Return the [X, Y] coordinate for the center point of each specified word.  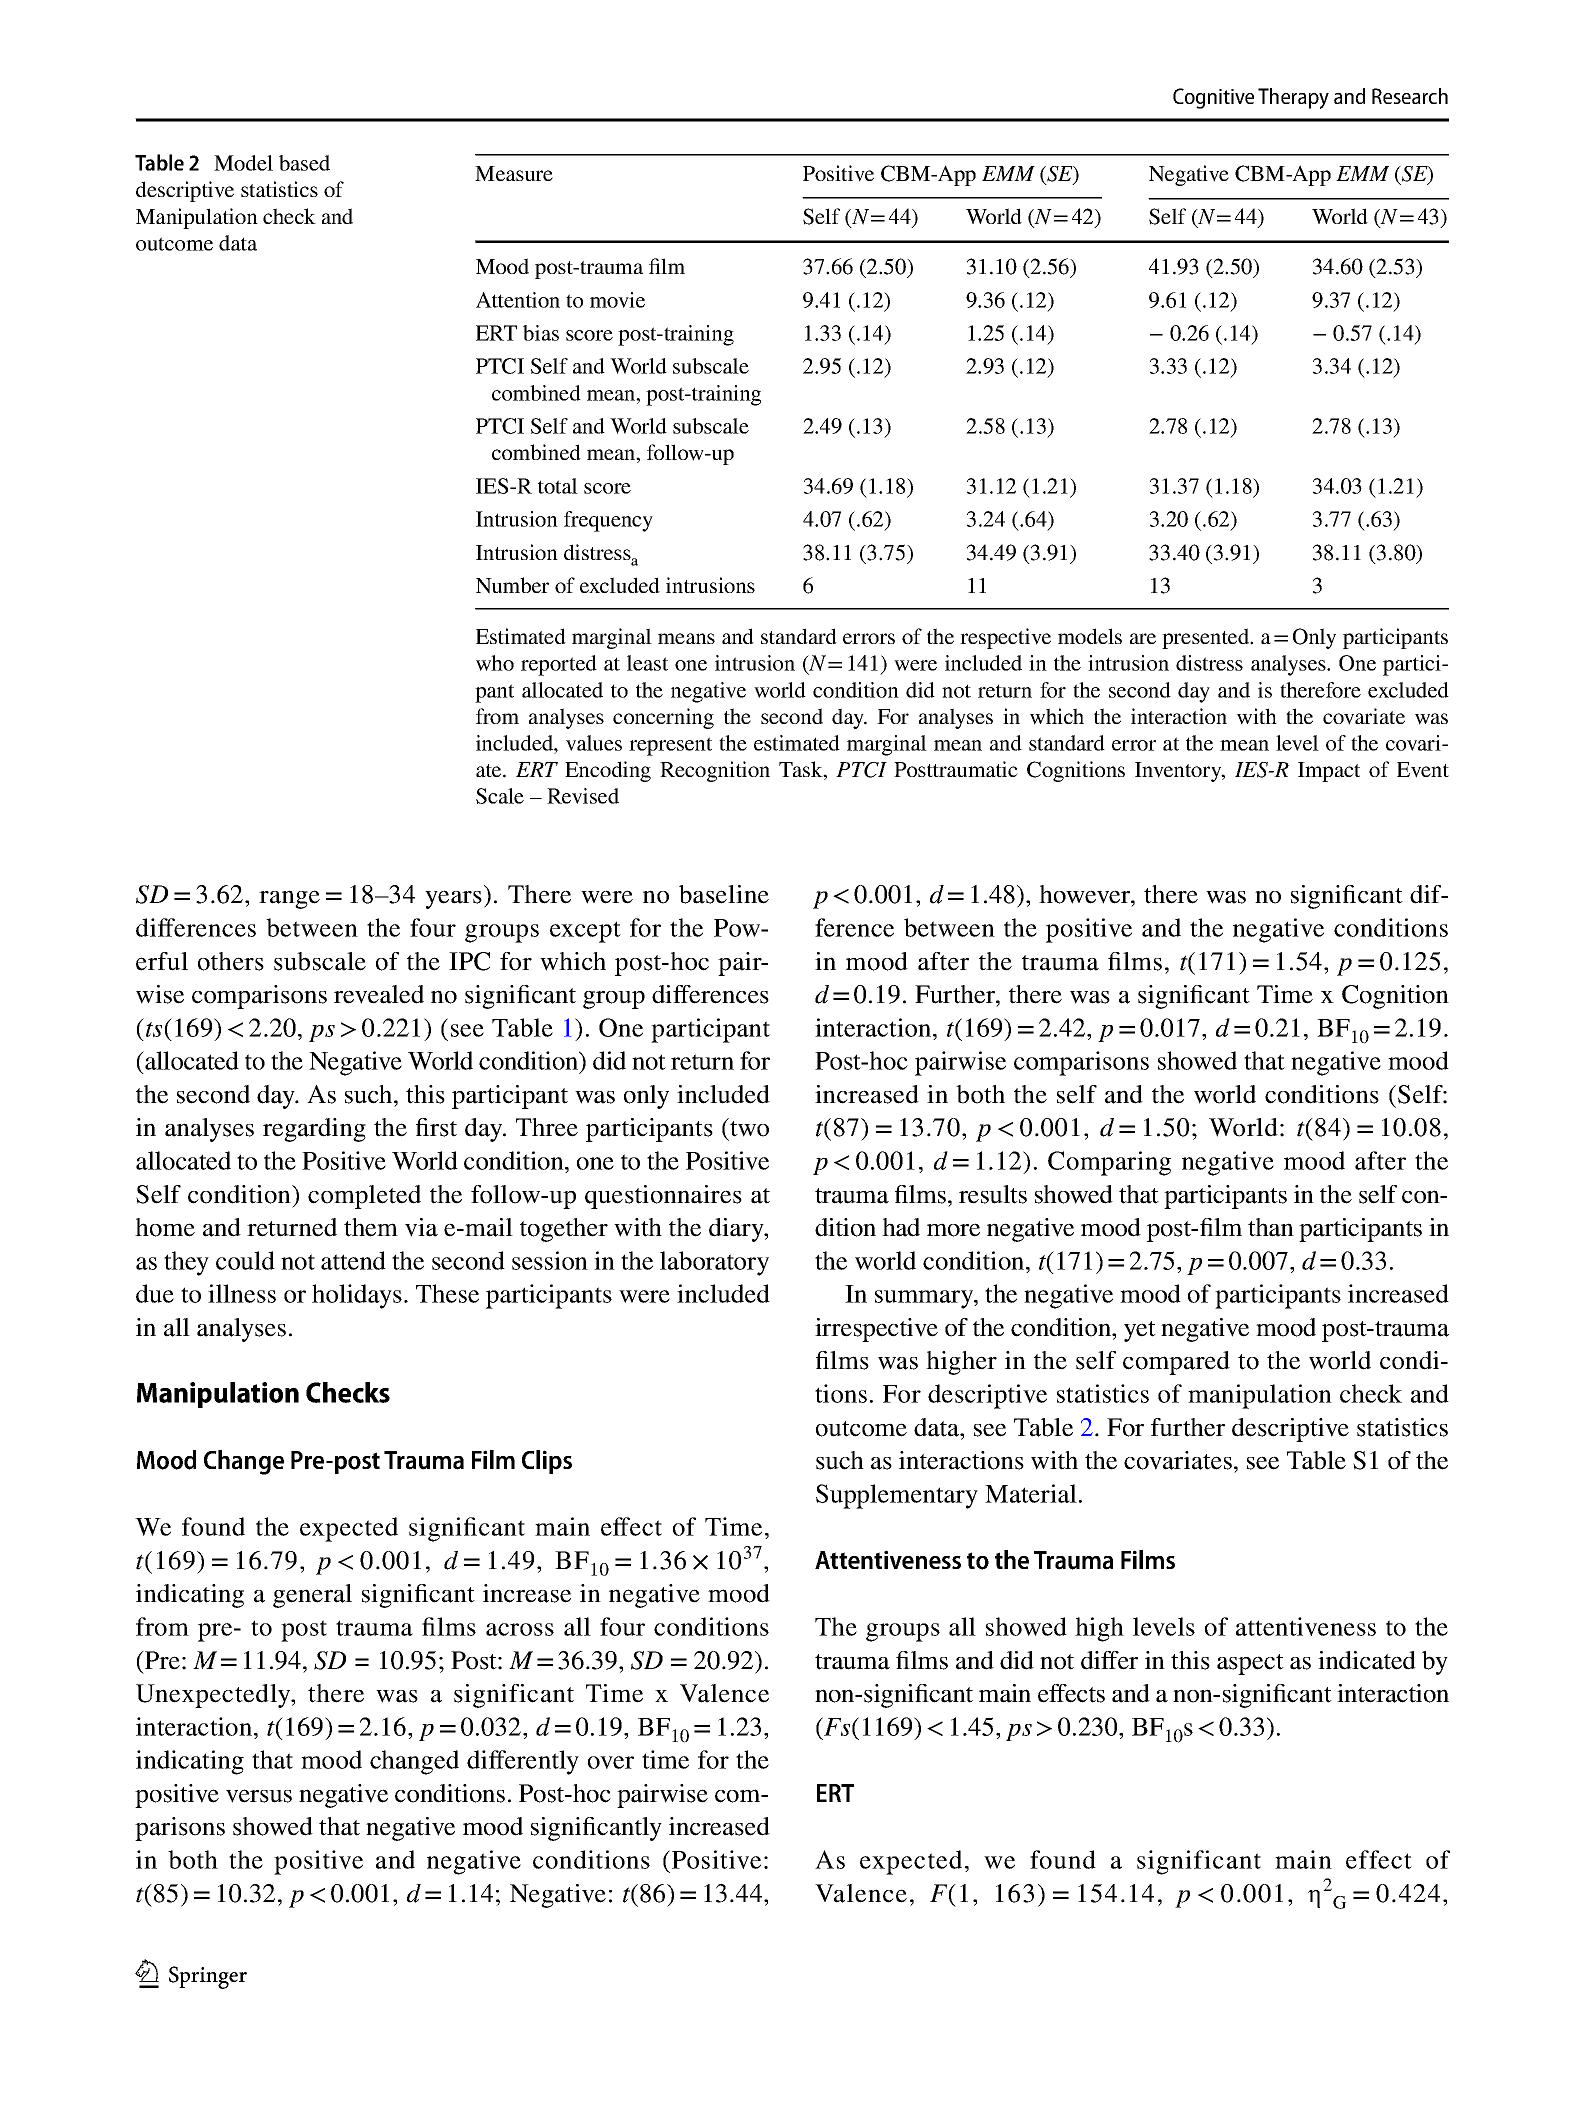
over [611, 1762]
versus [259, 1796]
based [304, 163]
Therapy [1293, 98]
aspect [1250, 1664]
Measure [514, 173]
